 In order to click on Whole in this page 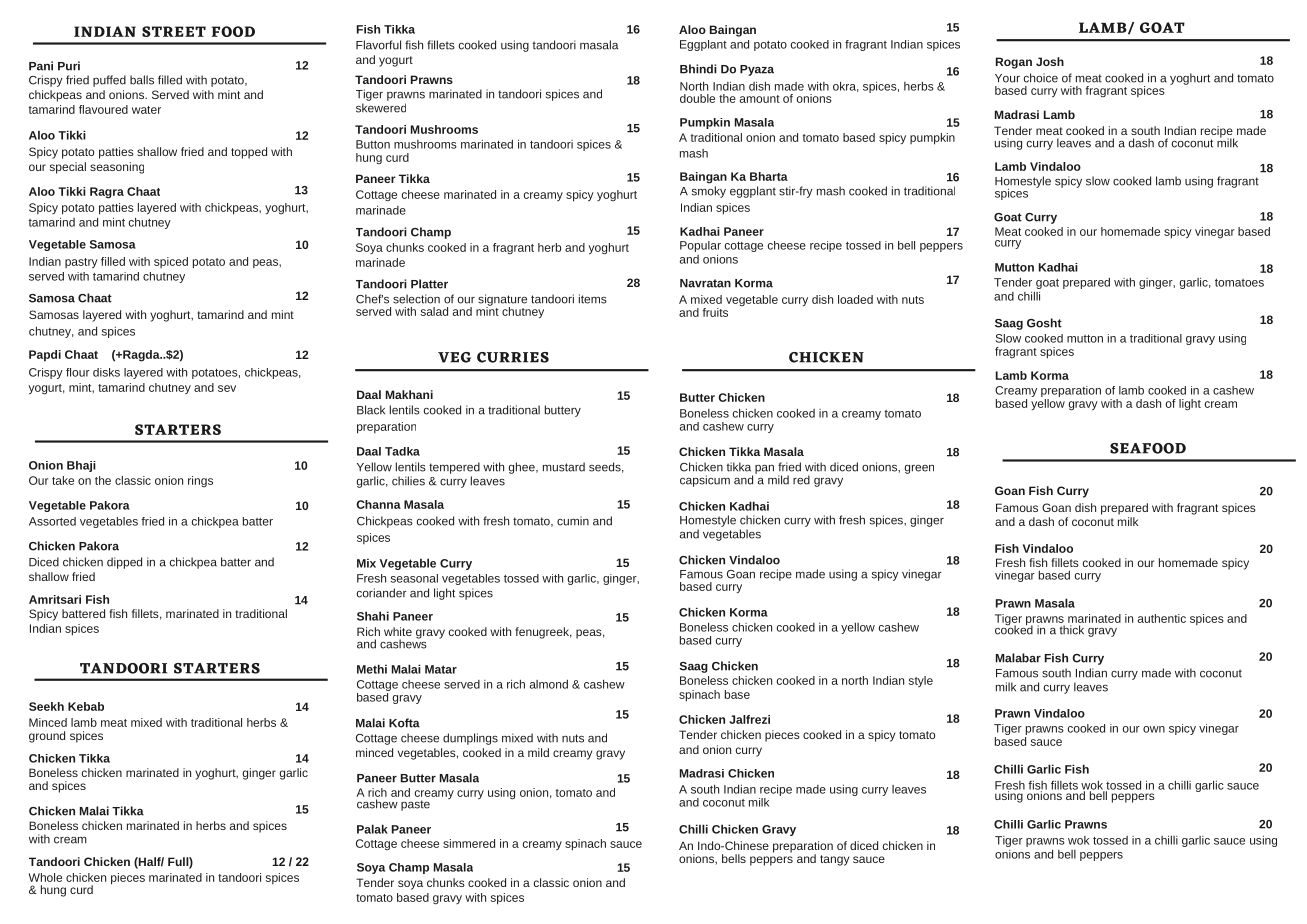, I will do `click(45, 877)`.
